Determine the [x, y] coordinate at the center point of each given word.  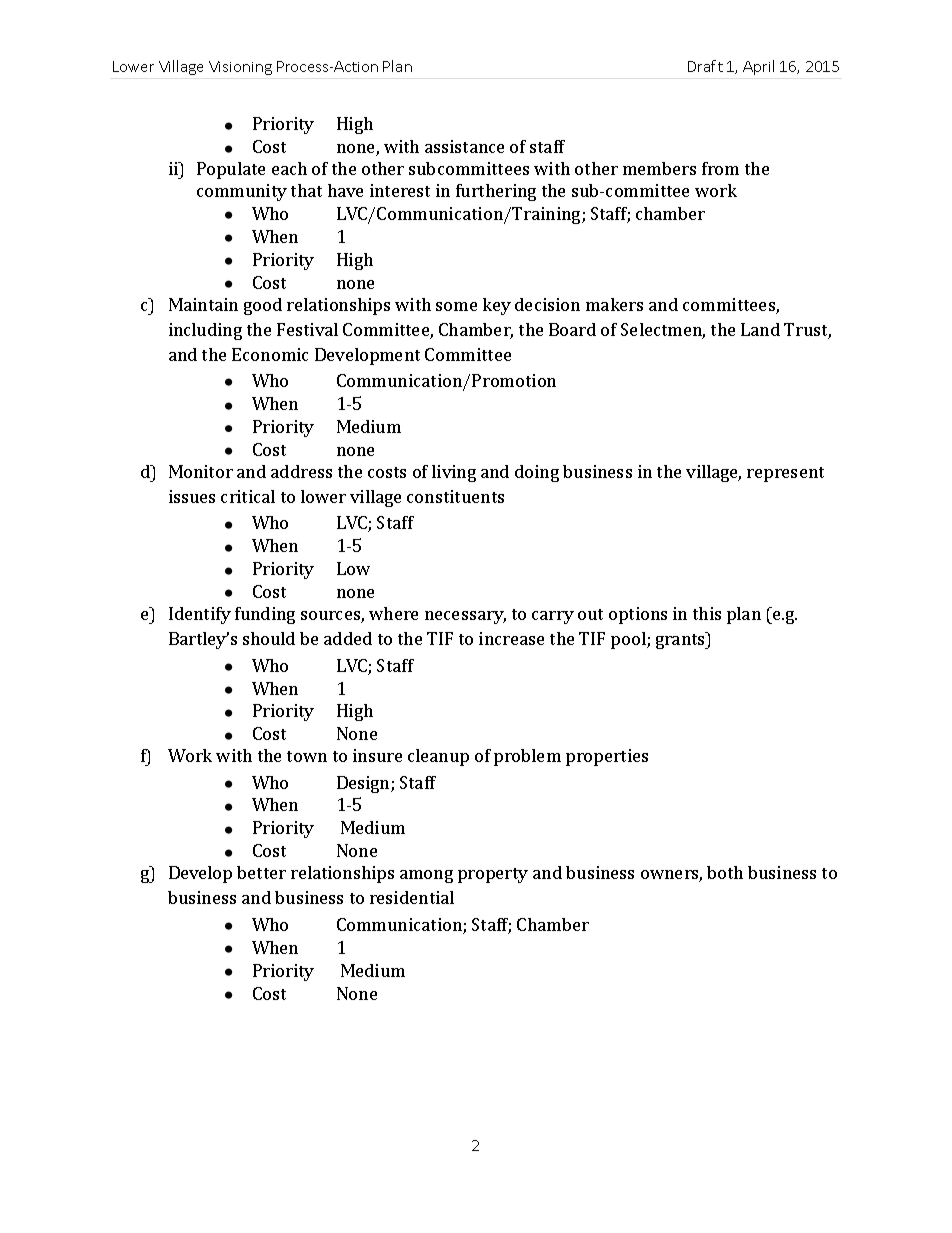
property [493, 875]
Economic [270, 354]
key [497, 306]
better [261, 872]
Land [760, 329]
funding [265, 615]
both [725, 872]
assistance [464, 146]
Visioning [240, 68]
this [707, 613]
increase [511, 638]
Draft [705, 66]
